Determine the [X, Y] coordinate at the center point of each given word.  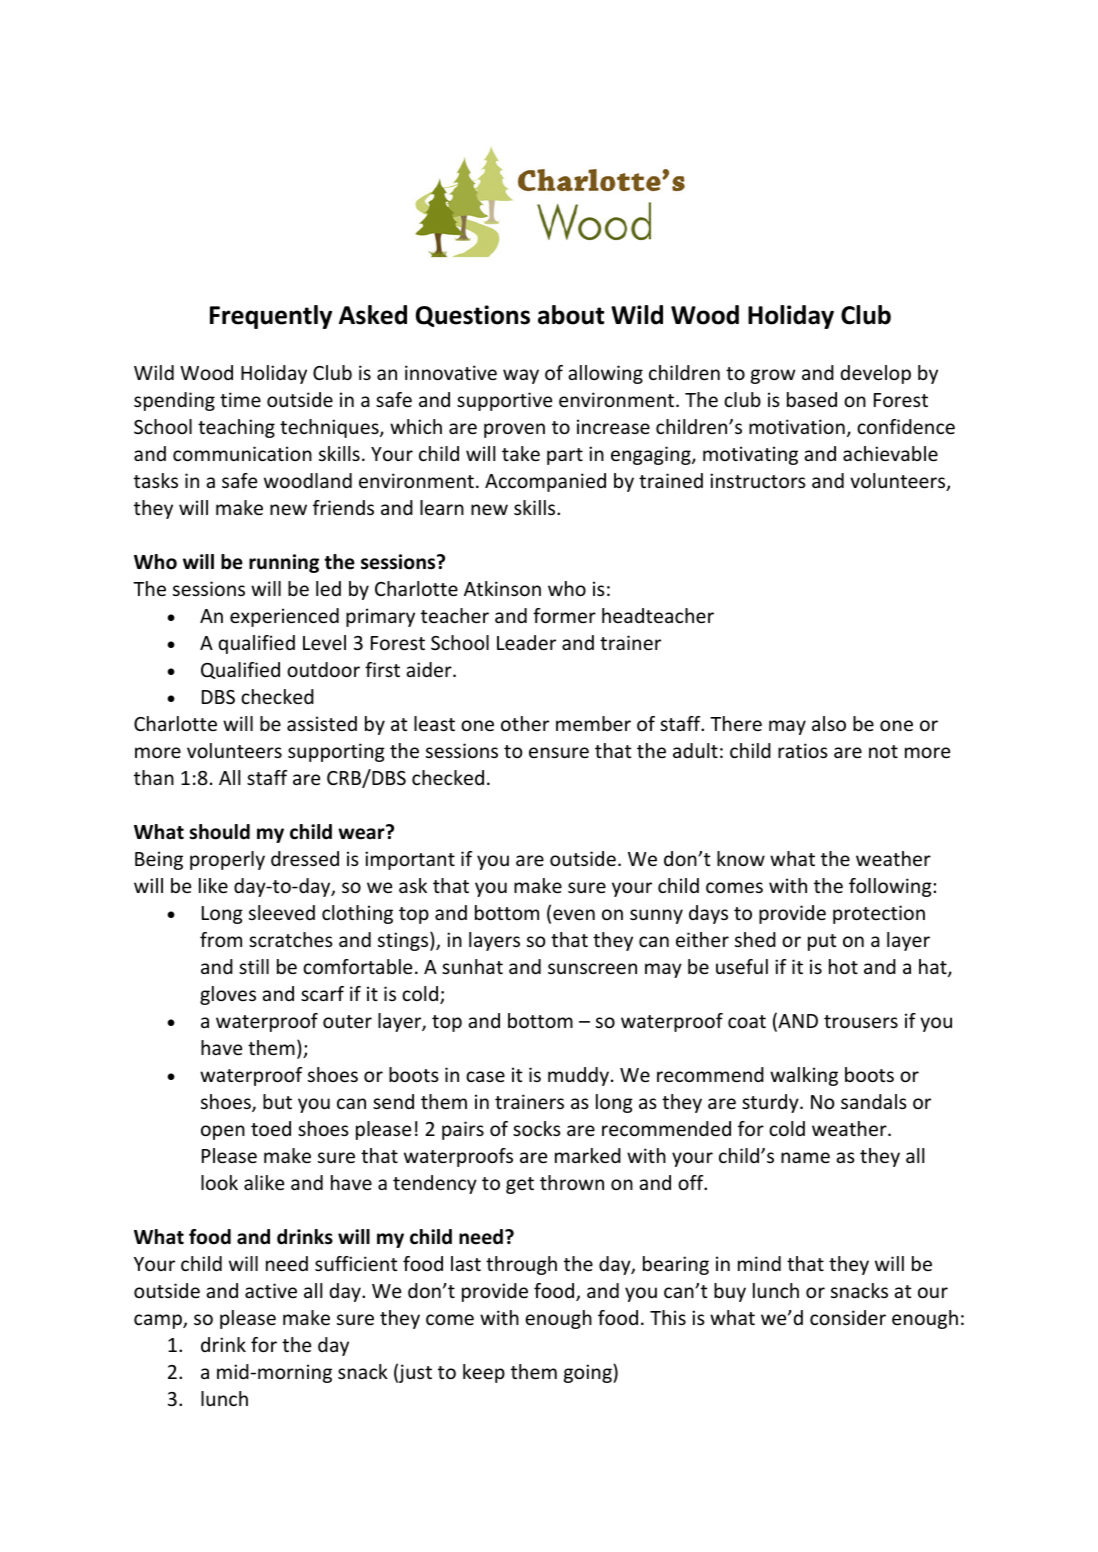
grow [773, 376]
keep [484, 1373]
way [521, 376]
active [271, 1290]
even [574, 914]
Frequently [271, 317]
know [741, 858]
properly [227, 860]
